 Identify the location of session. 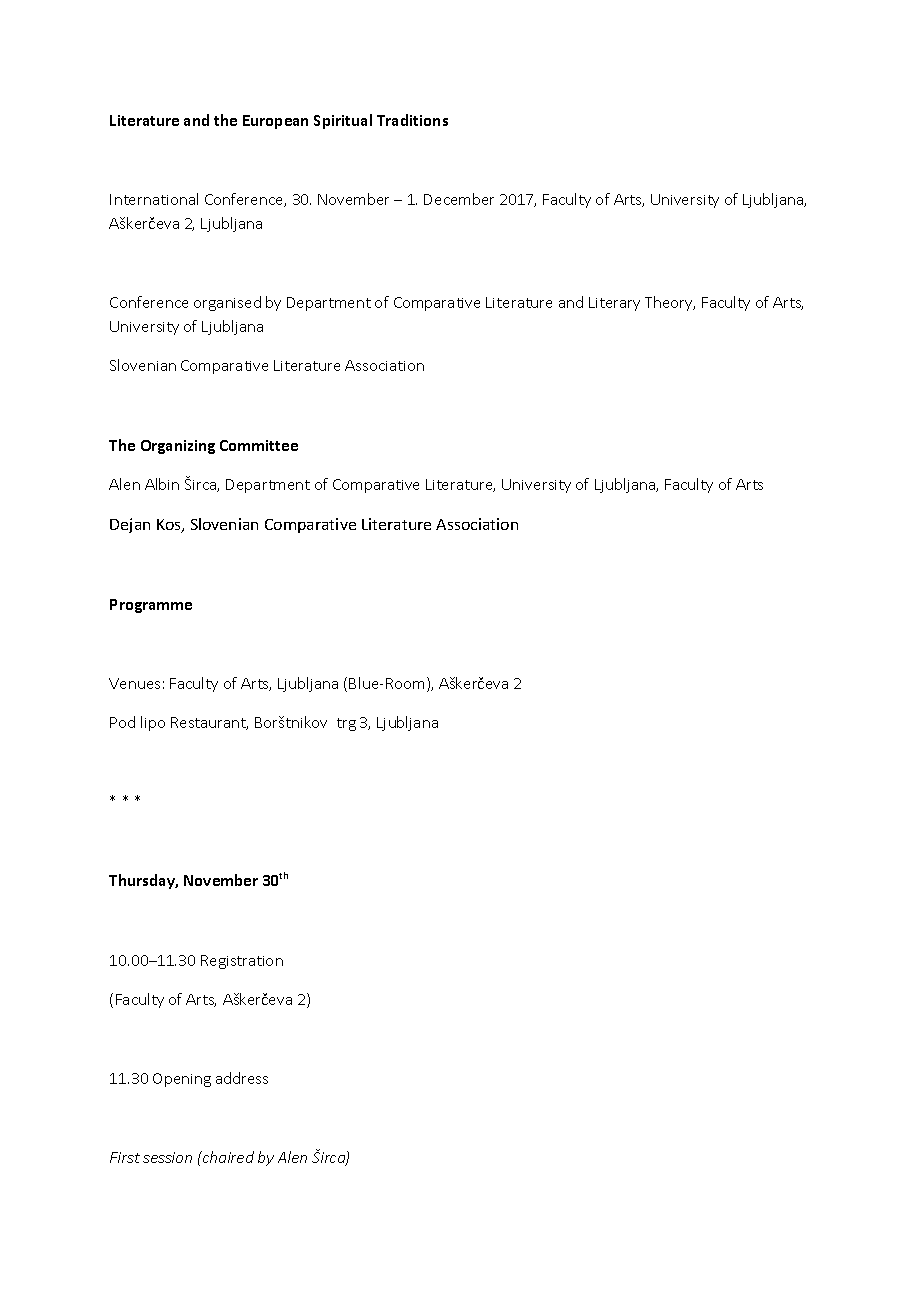
(167, 1157).
